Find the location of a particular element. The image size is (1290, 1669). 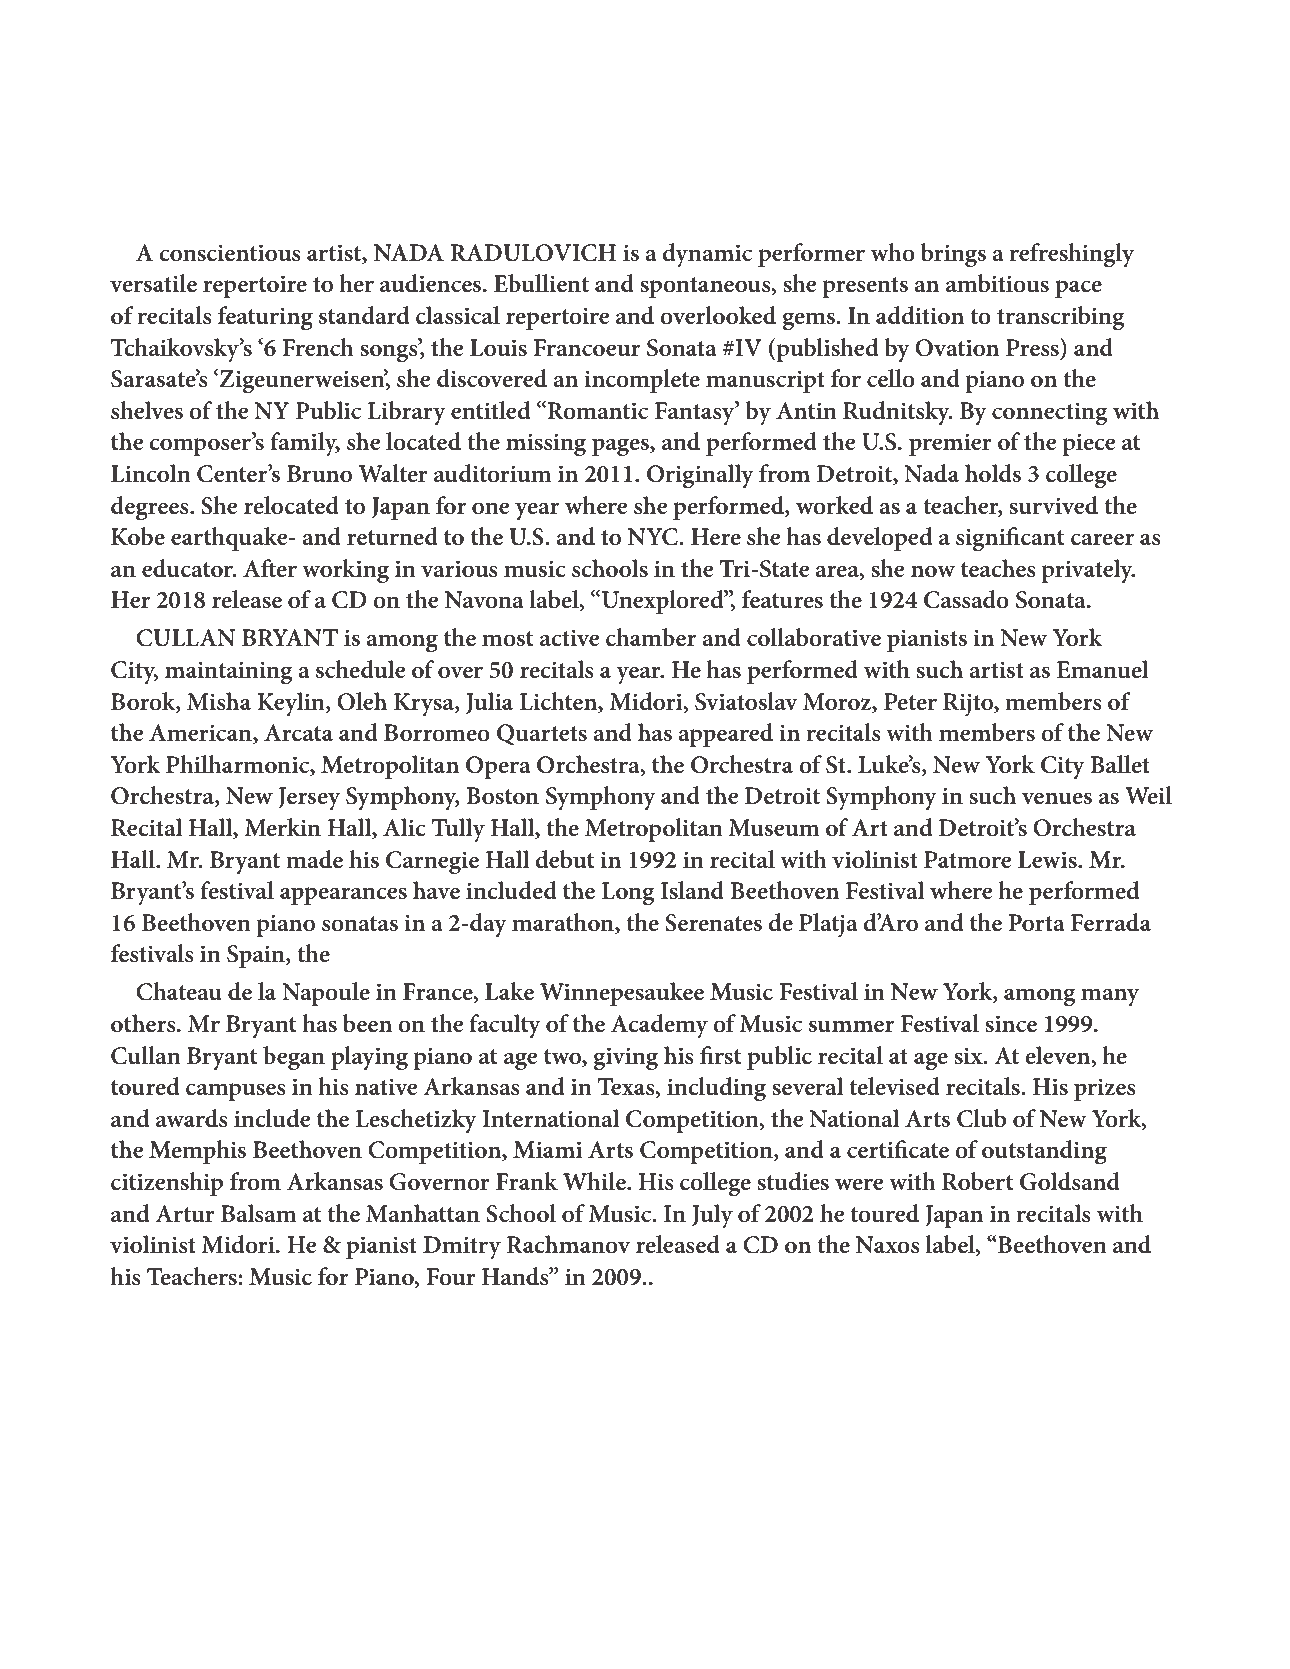

Robert is located at coordinates (978, 1181).
